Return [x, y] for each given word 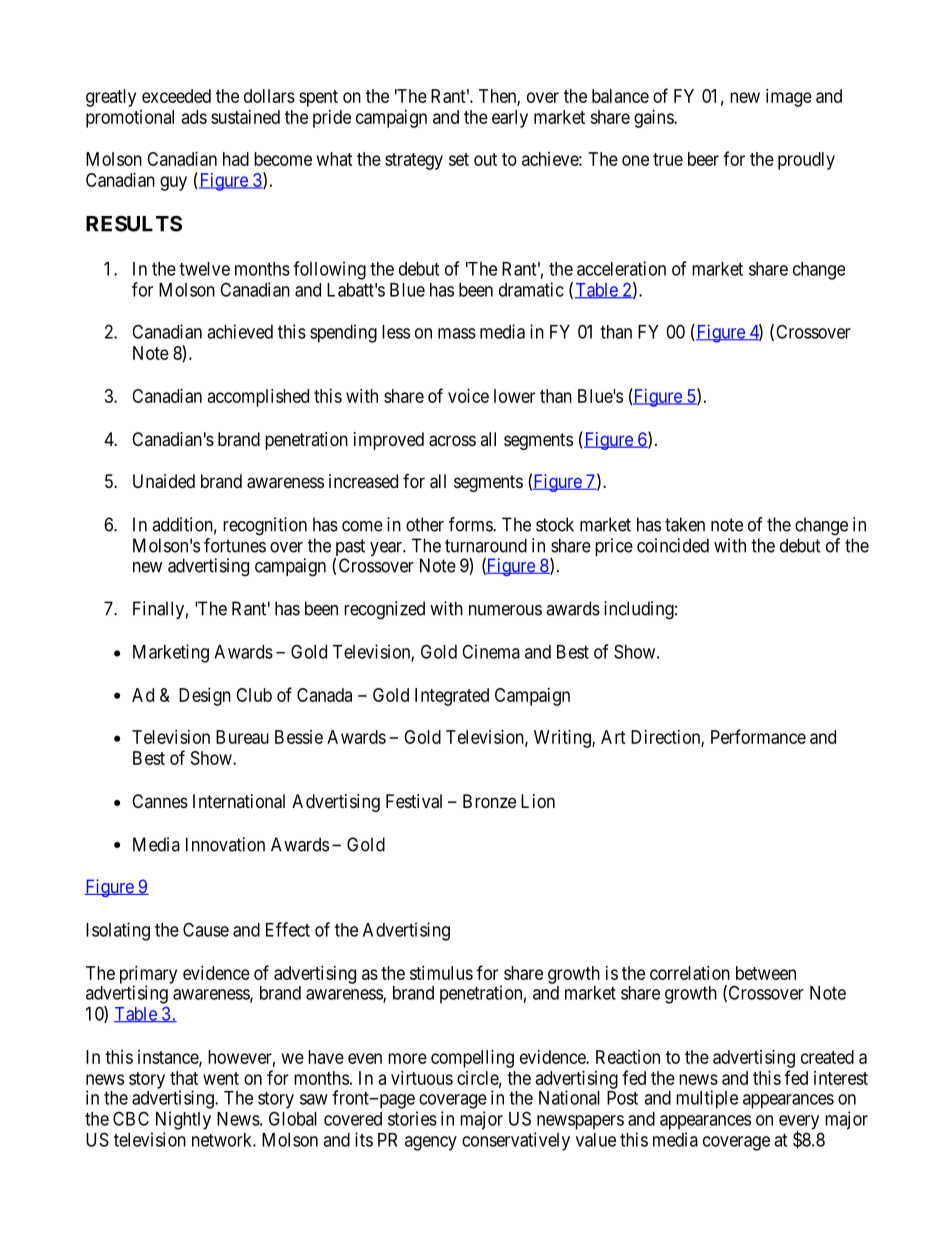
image [789, 98]
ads [194, 117]
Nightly [183, 1120]
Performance [758, 736]
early [510, 119]
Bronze [489, 801]
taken [685, 524]
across [452, 441]
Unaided [164, 481]
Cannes [160, 801]
